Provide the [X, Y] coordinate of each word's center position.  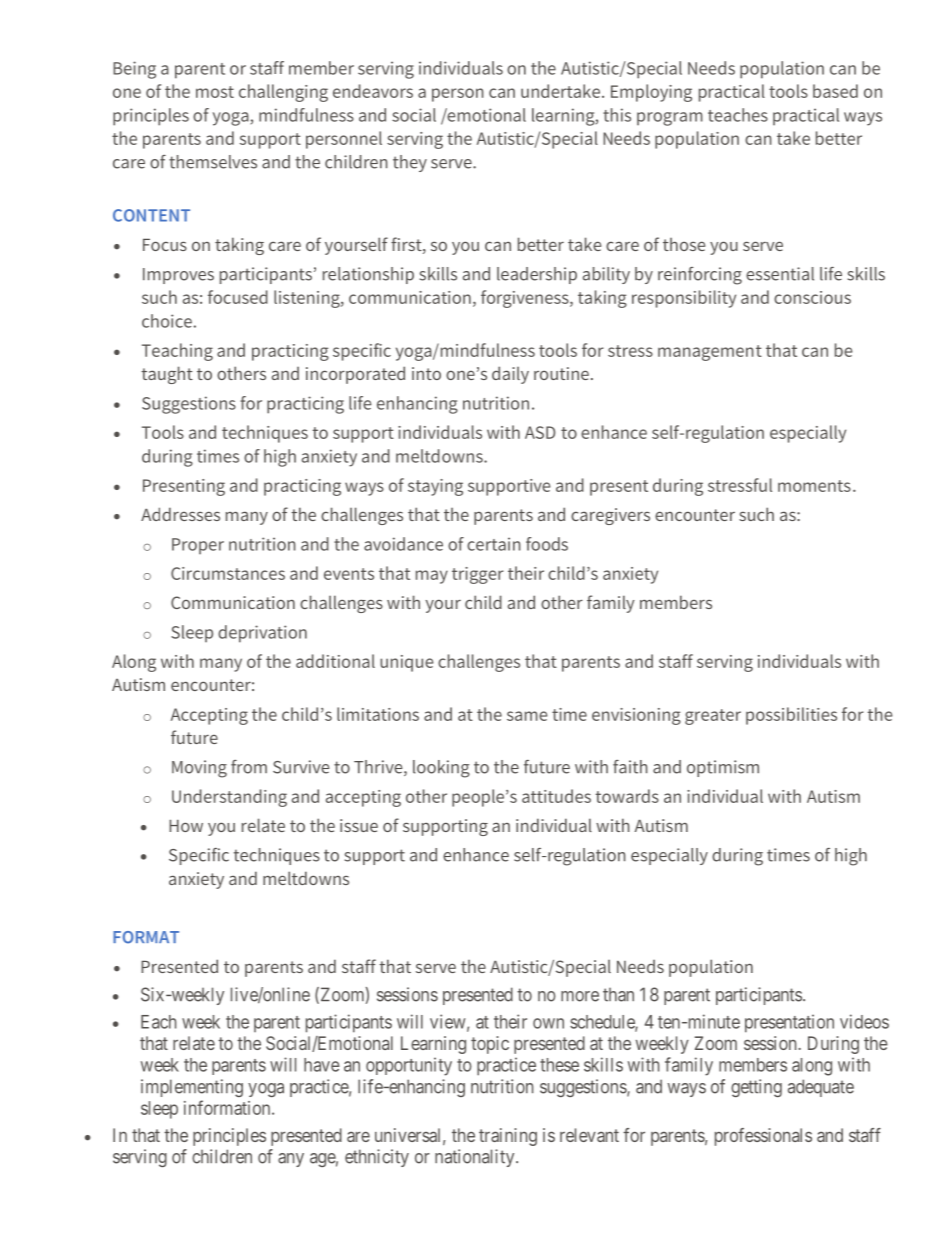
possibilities [791, 716]
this [617, 115]
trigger [478, 575]
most [215, 92]
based [835, 91]
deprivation [262, 634]
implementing [192, 1088]
